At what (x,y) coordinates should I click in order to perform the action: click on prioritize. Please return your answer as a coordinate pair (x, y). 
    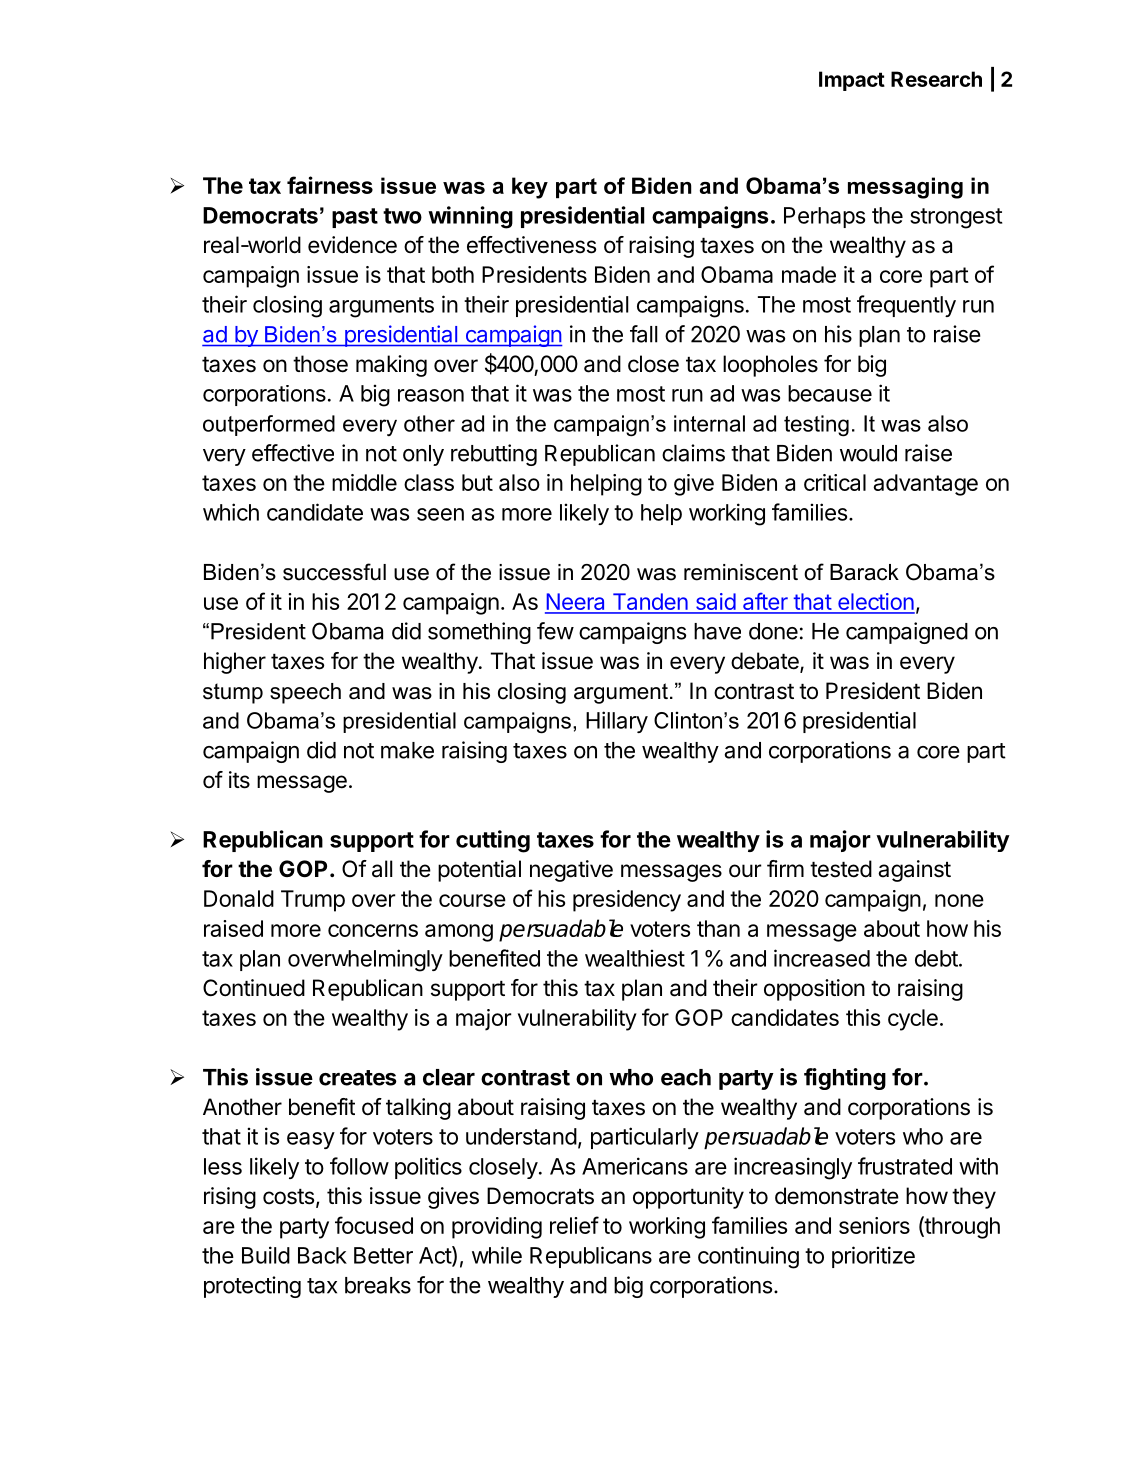
    Looking at the image, I should click on (873, 1257).
